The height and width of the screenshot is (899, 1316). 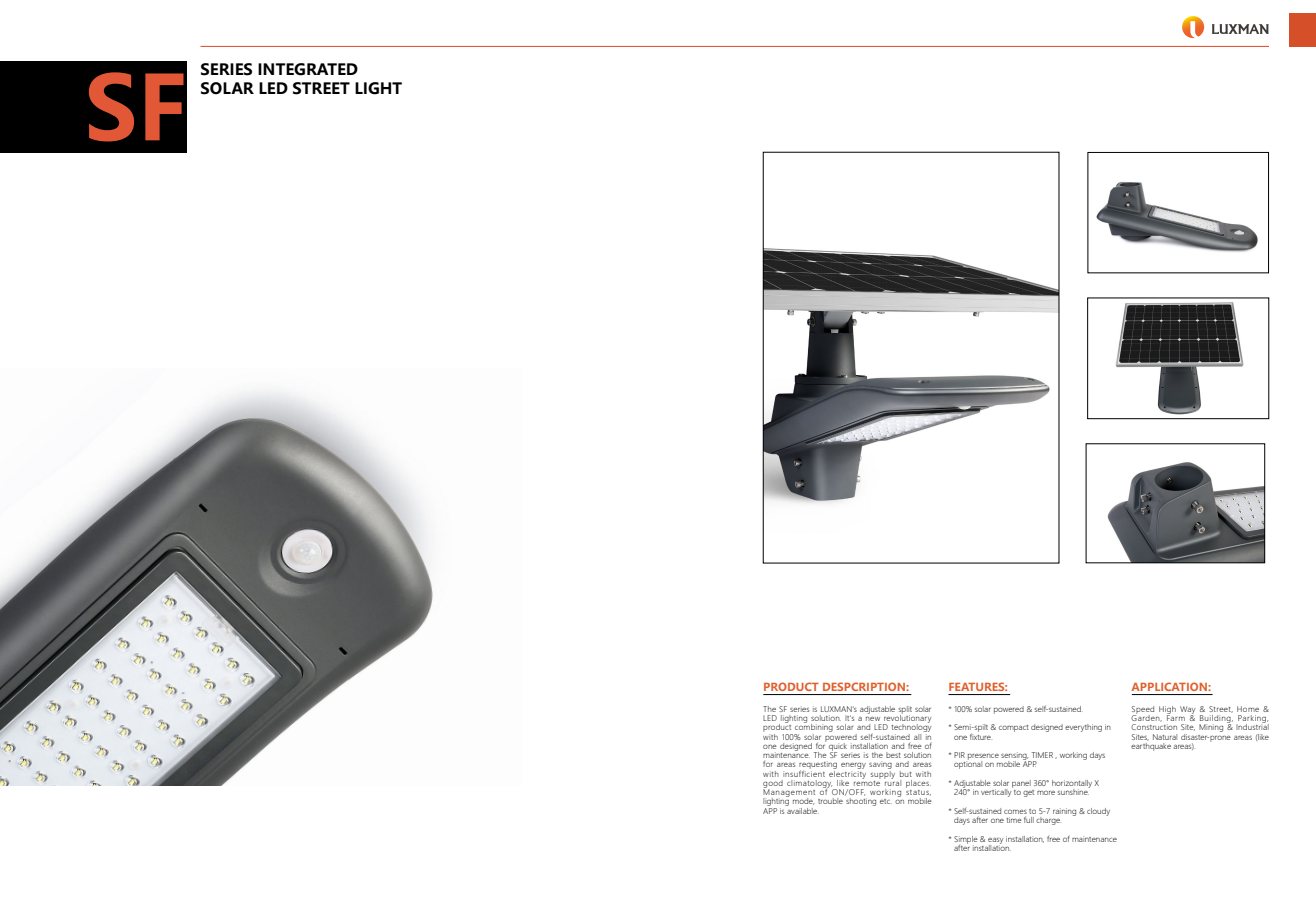 What do you see at coordinates (911, 728) in the screenshot?
I see `technology` at bounding box center [911, 728].
